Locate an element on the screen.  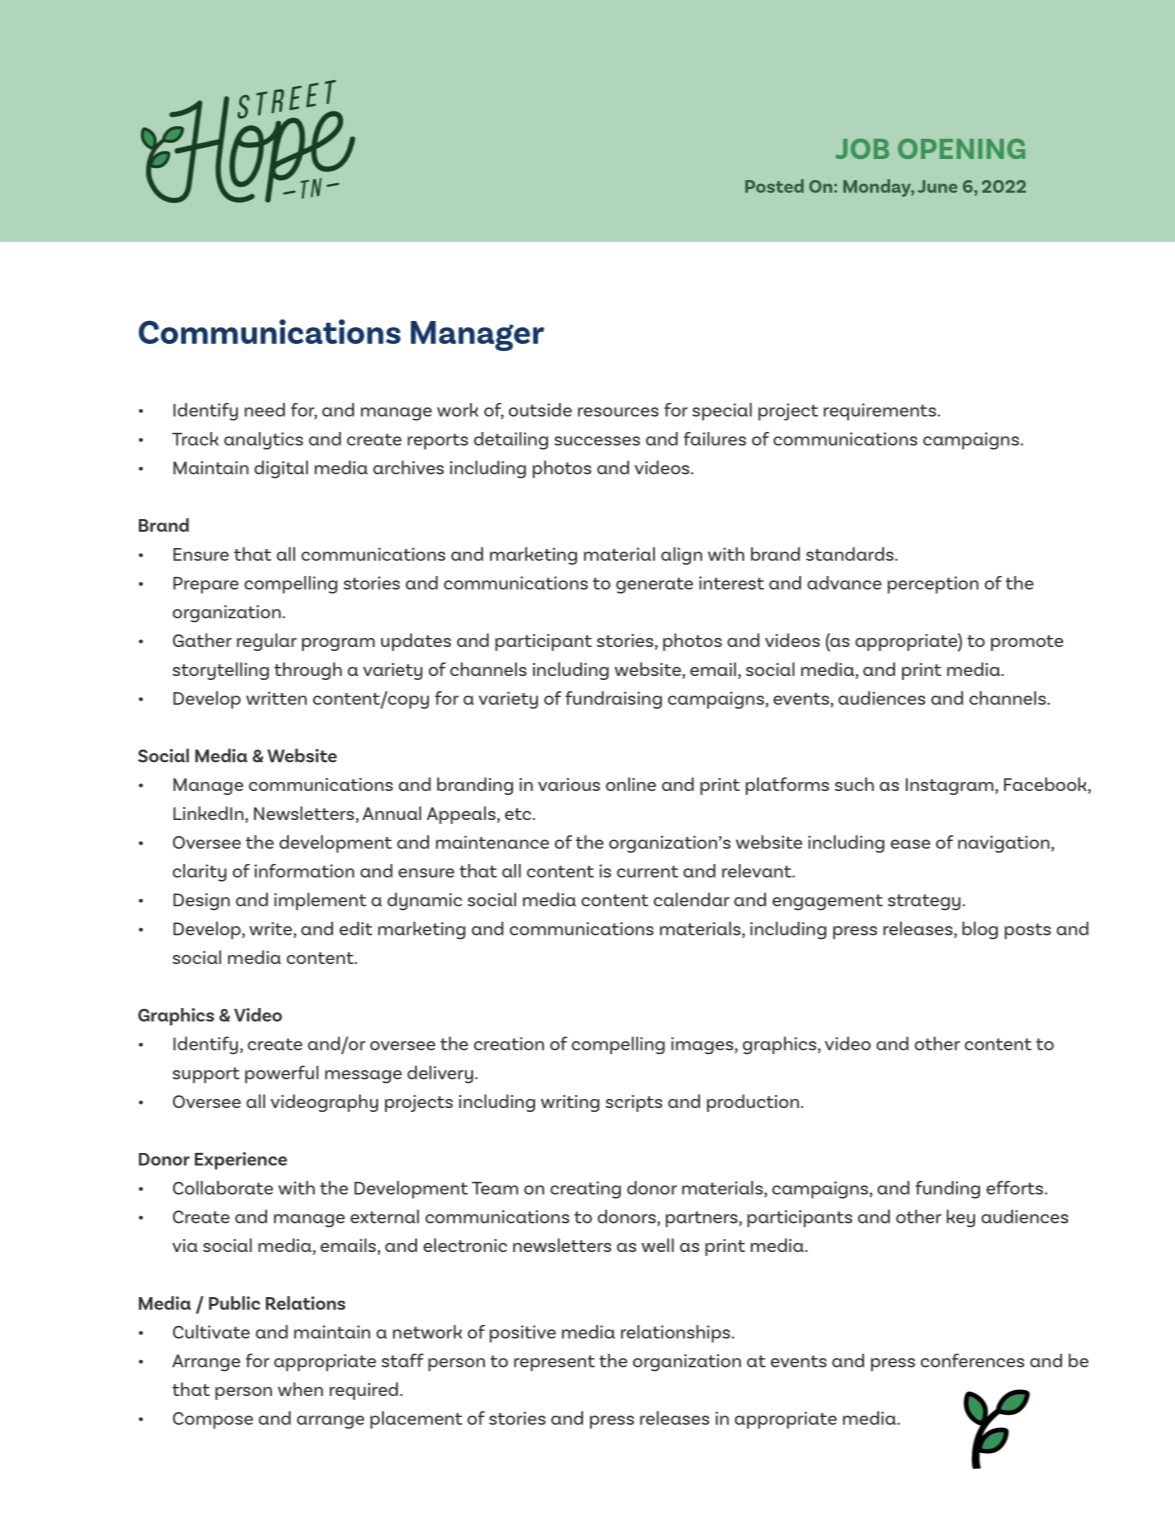
online is located at coordinates (631, 784).
